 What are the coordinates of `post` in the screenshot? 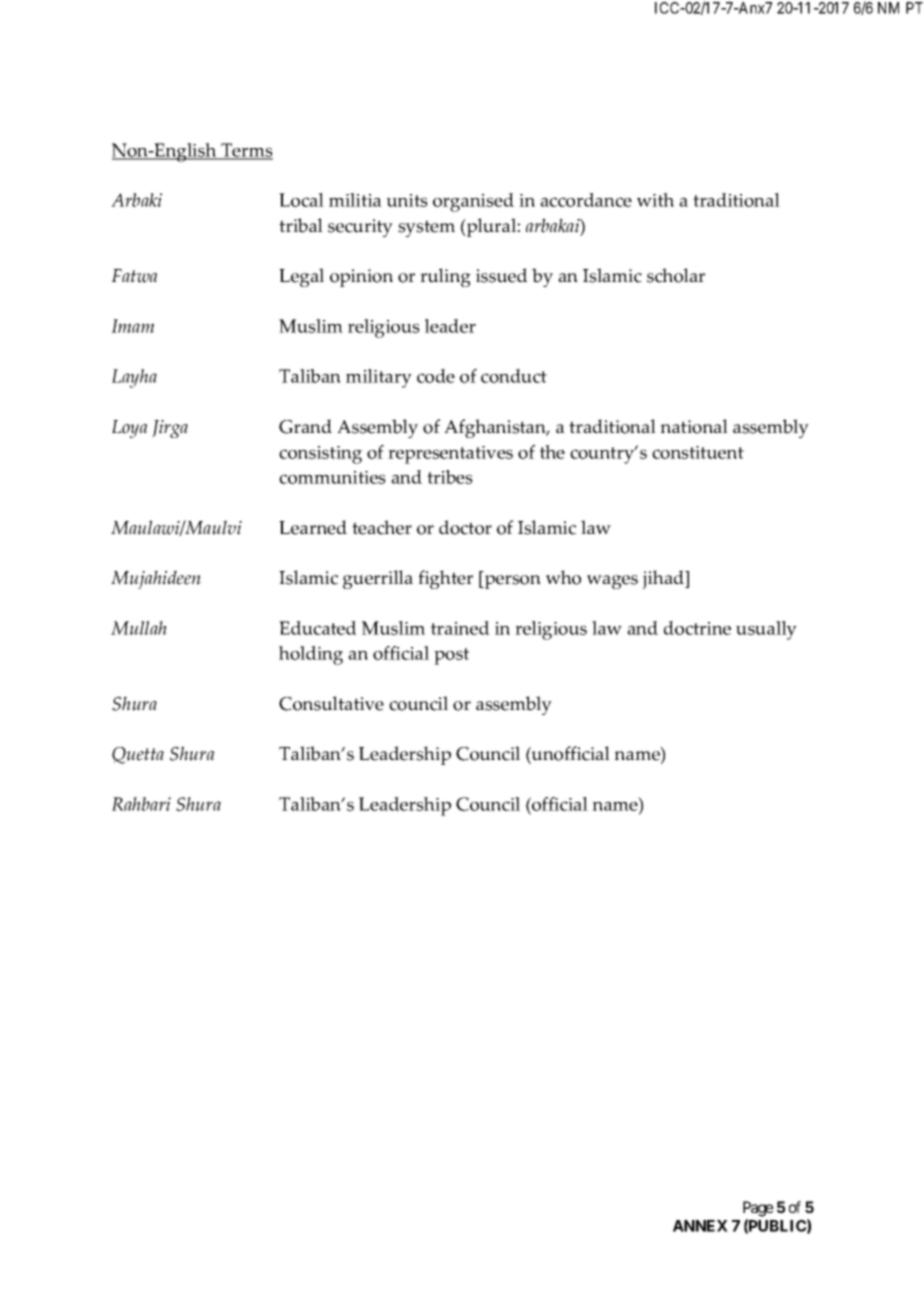 It's located at (451, 656).
